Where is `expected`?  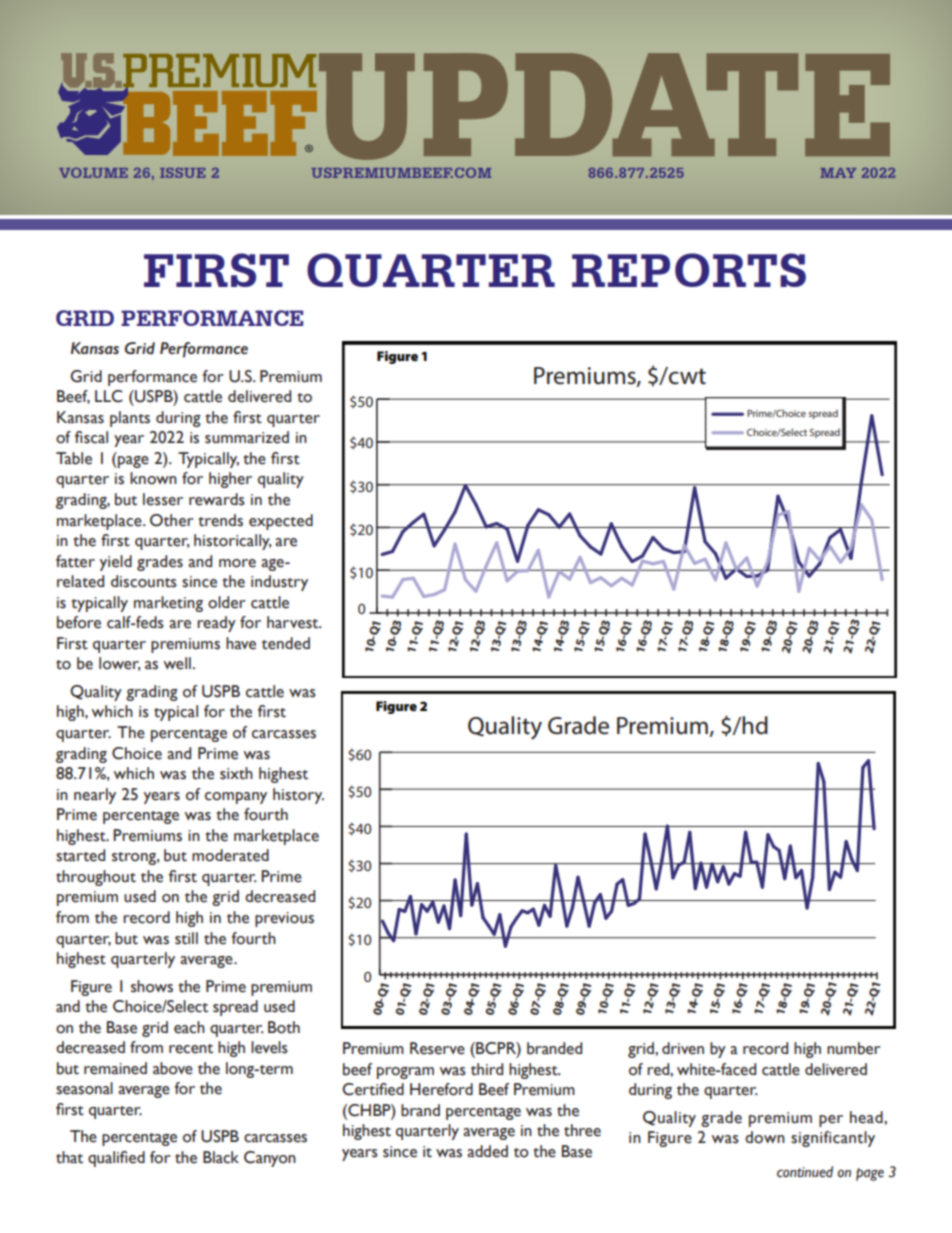 expected is located at coordinates (281, 522).
